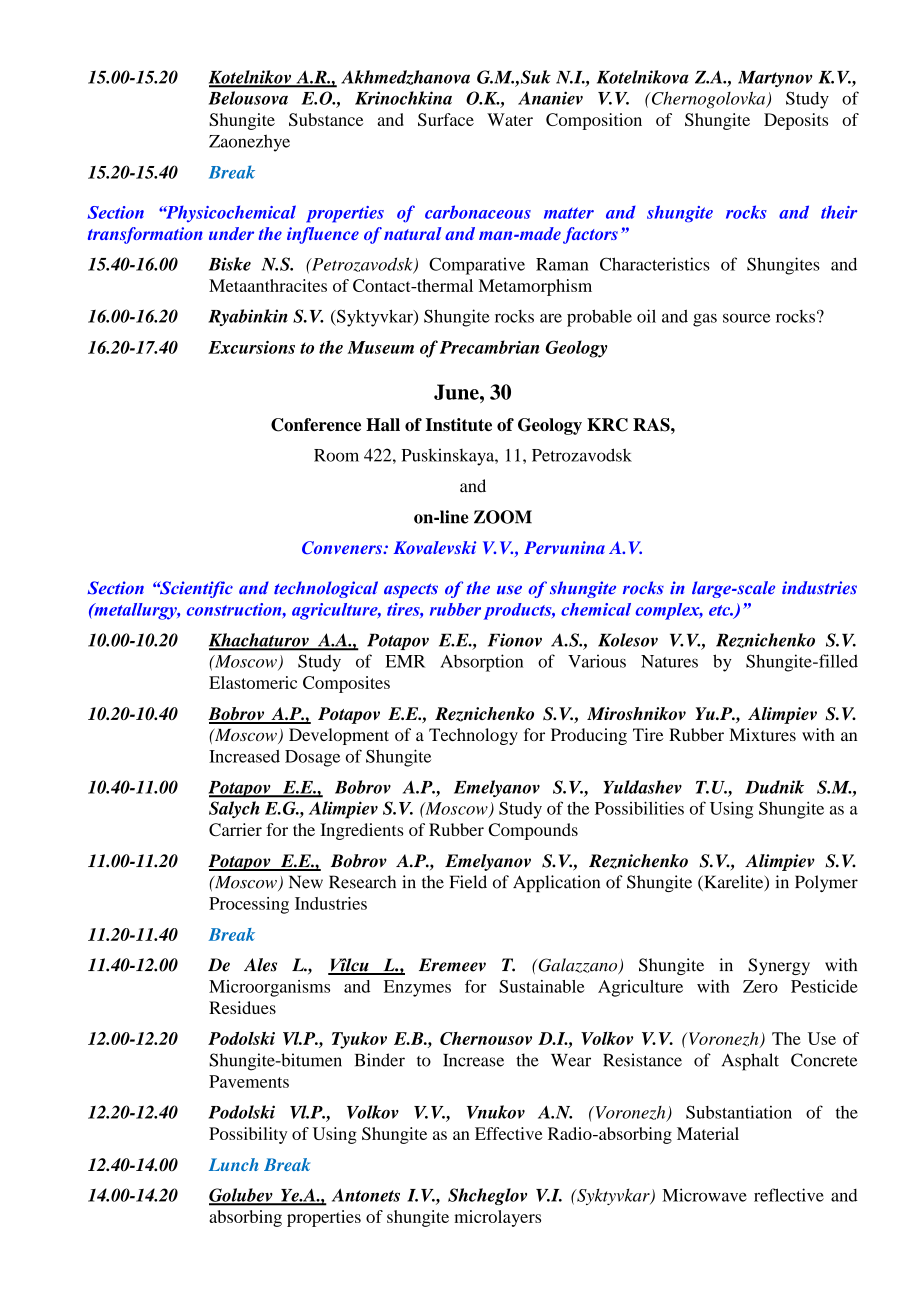 This page has height=1308, width=924. Describe the element at coordinates (796, 121) in the page. I see `Deposits` at that location.
